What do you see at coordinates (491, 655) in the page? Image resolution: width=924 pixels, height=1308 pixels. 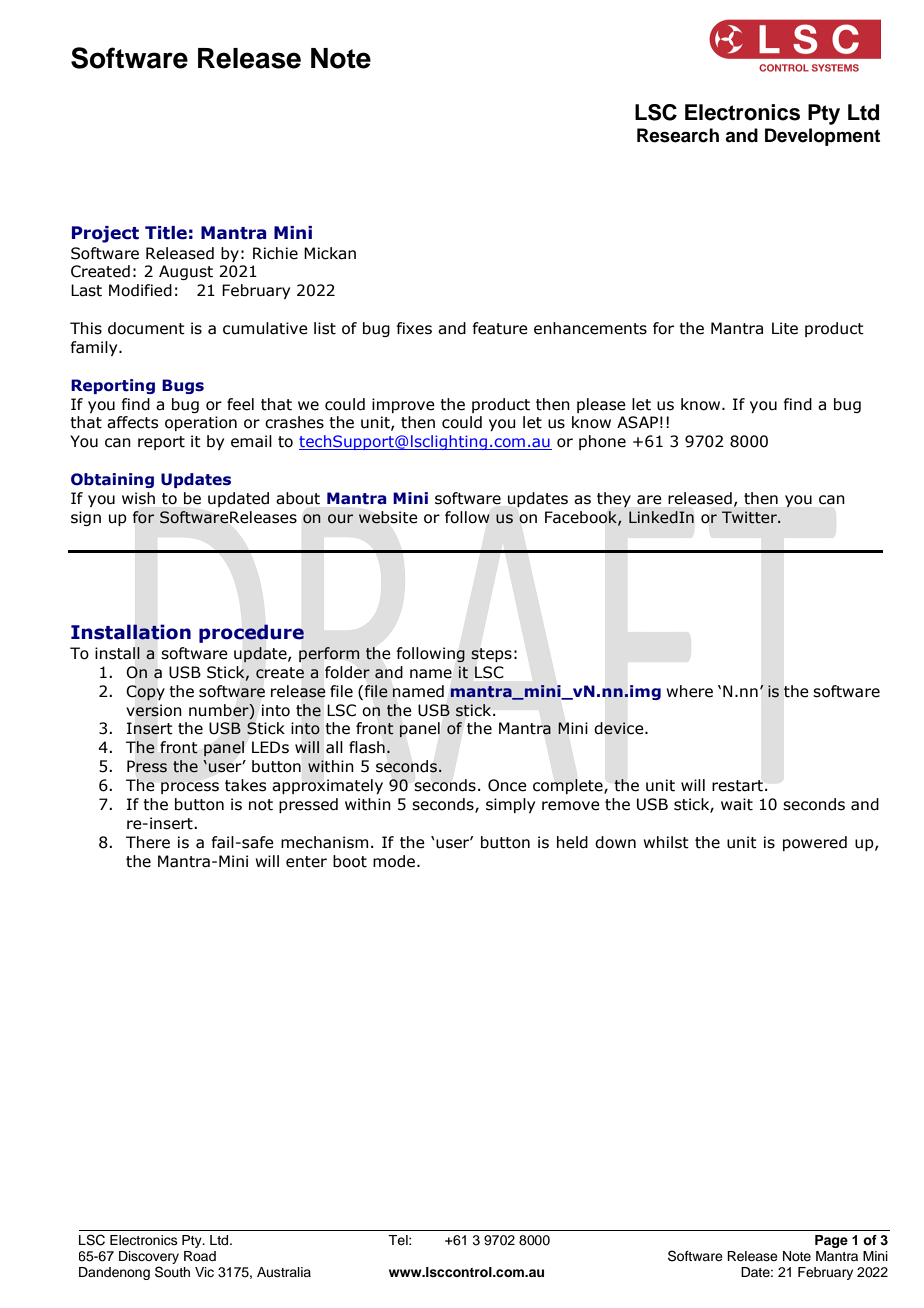 I see `steps` at bounding box center [491, 655].
